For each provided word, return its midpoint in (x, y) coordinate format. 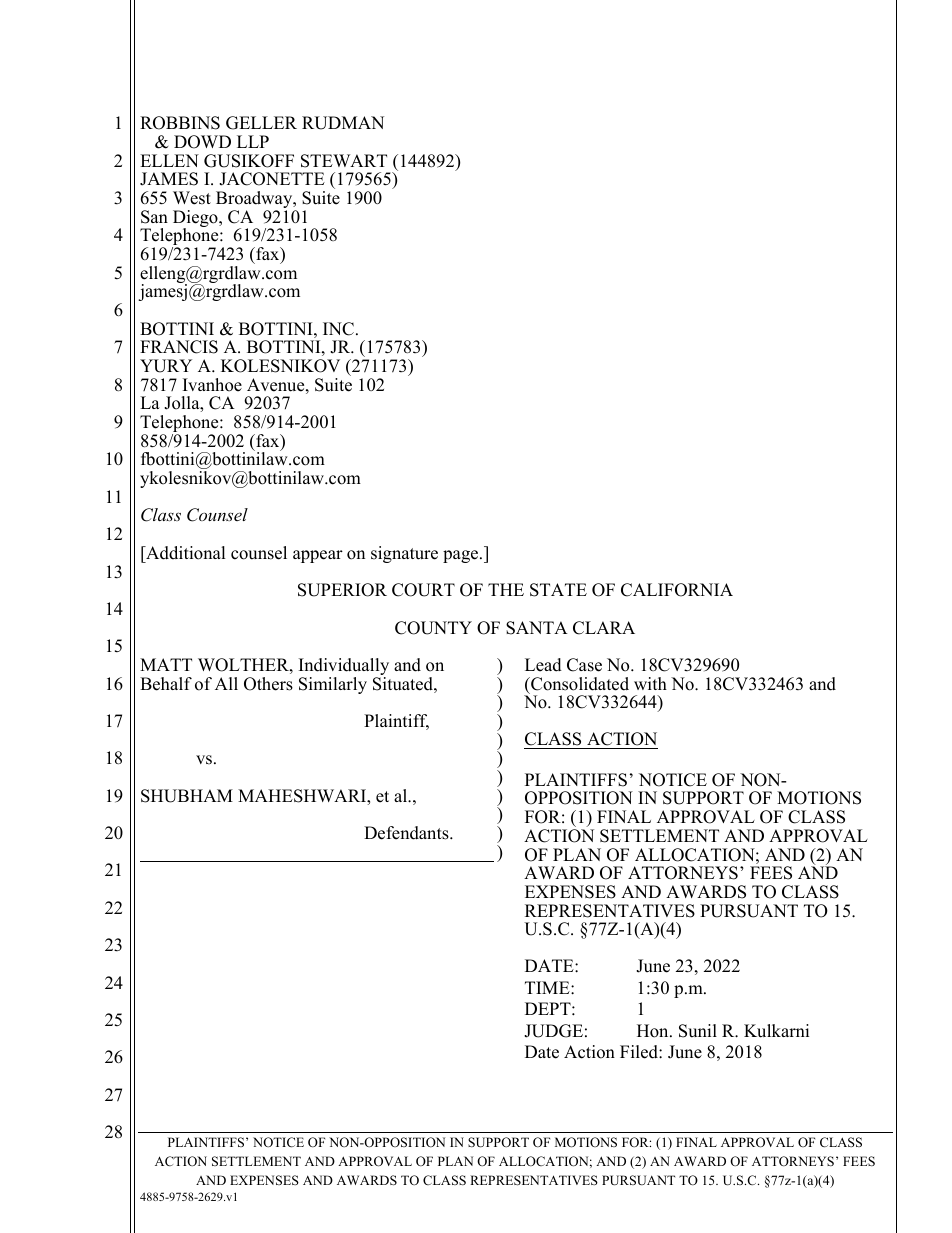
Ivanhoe (212, 385)
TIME (548, 987)
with (650, 683)
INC (338, 329)
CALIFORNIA (677, 590)
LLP (253, 141)
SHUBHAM (187, 796)
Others (268, 684)
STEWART (344, 161)
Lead (543, 665)
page (462, 556)
